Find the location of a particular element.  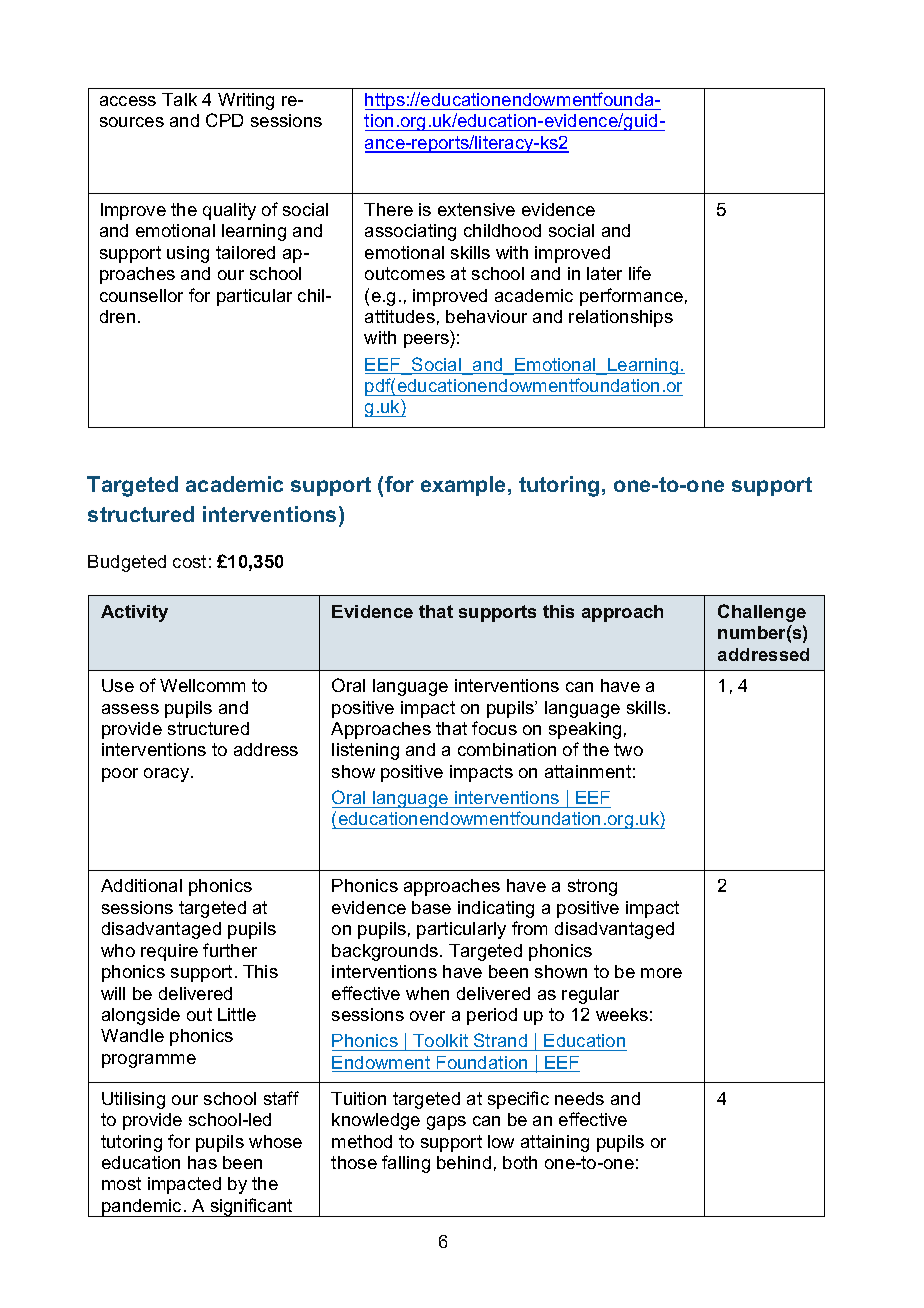

has is located at coordinates (202, 1162).
